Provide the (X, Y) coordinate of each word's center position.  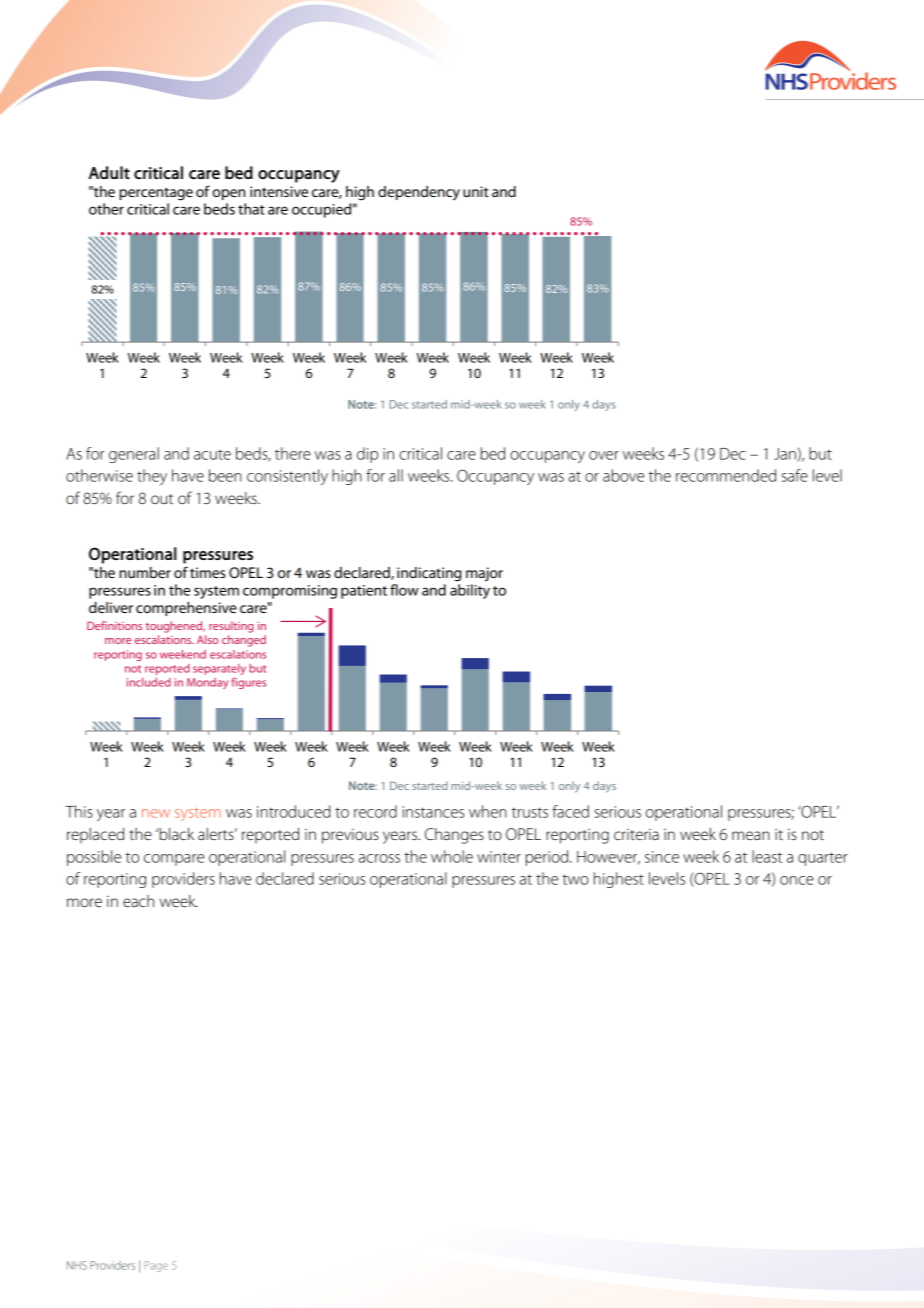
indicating (429, 574)
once (797, 880)
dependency (419, 193)
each (138, 901)
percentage (156, 194)
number (145, 572)
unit (475, 191)
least (767, 856)
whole (452, 856)
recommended (726, 475)
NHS (77, 1265)
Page (156, 1266)
